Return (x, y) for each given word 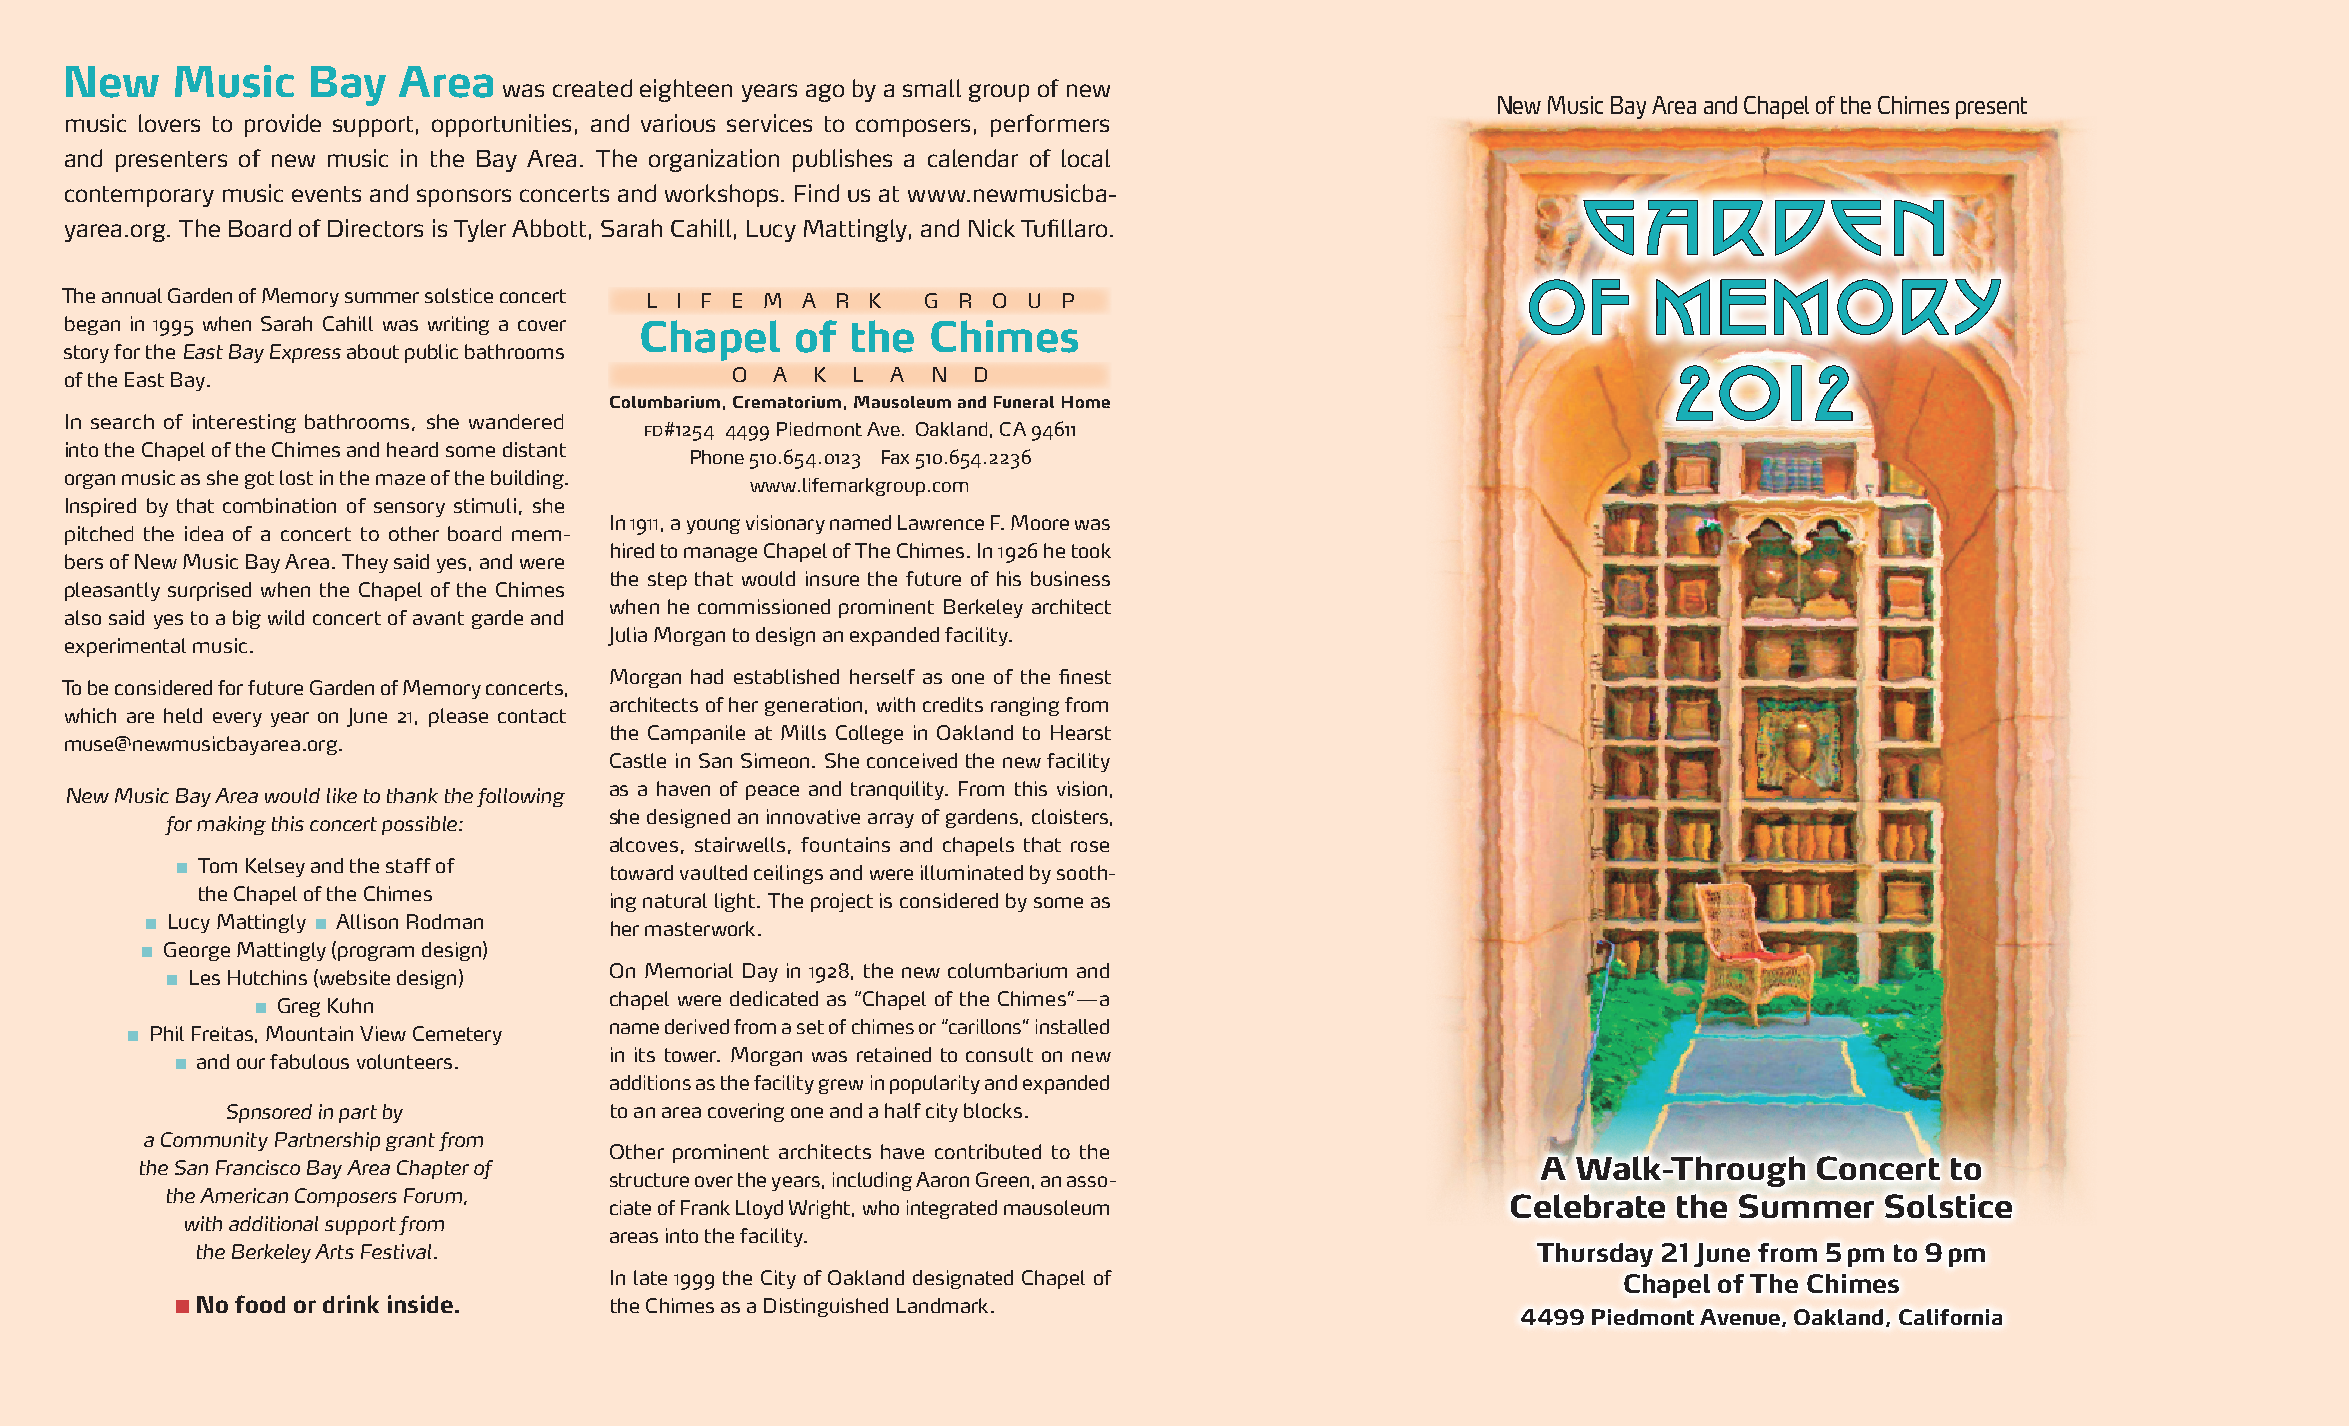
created (592, 88)
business (1070, 578)
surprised (209, 591)
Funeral (1024, 402)
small (932, 88)
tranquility (899, 790)
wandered (516, 421)
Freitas (222, 1033)
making (231, 825)
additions (650, 1082)
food (260, 1304)
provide (283, 125)
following (521, 797)
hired (632, 550)
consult (999, 1054)
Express (305, 353)
